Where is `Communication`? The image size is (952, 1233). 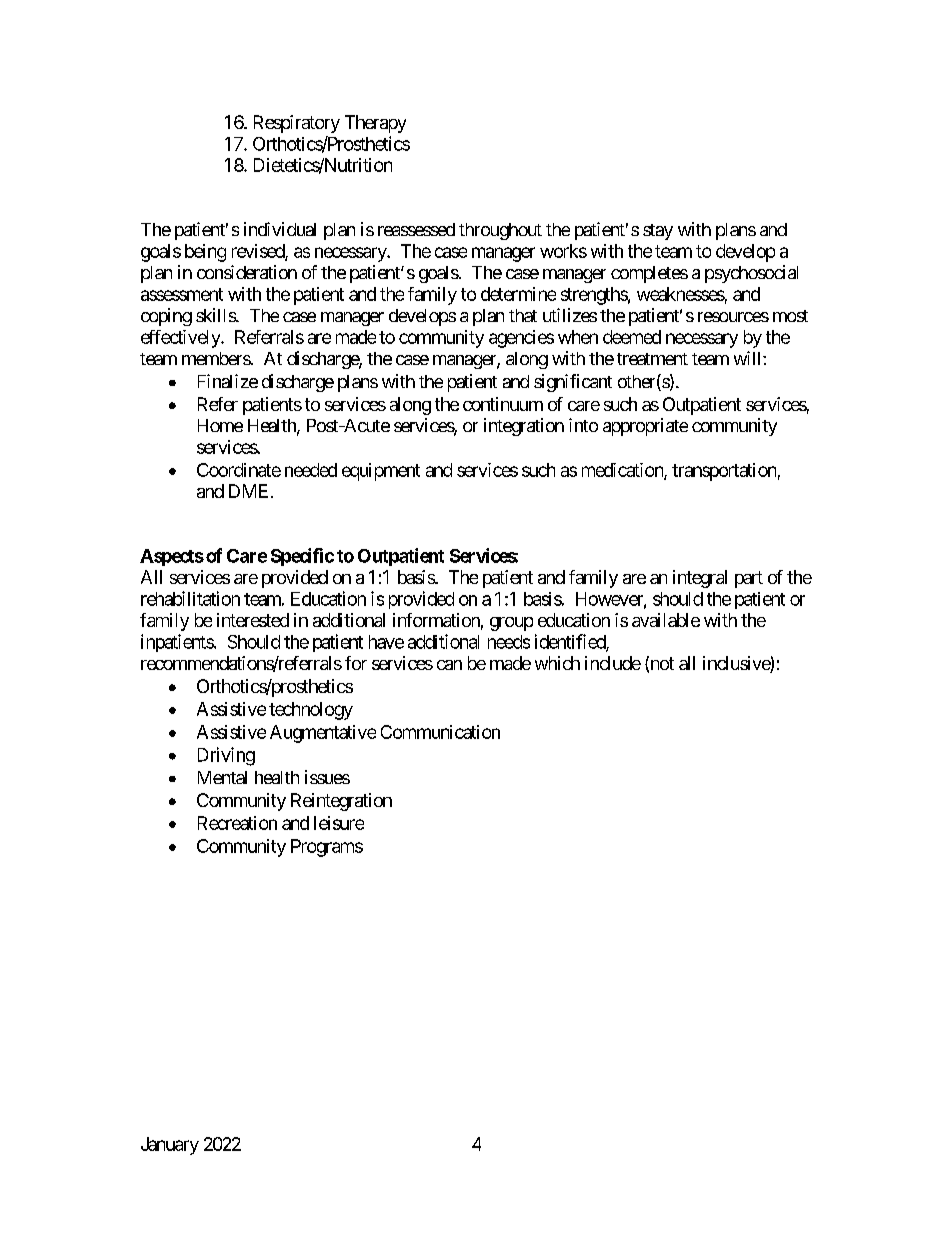
Communication is located at coordinates (440, 732).
